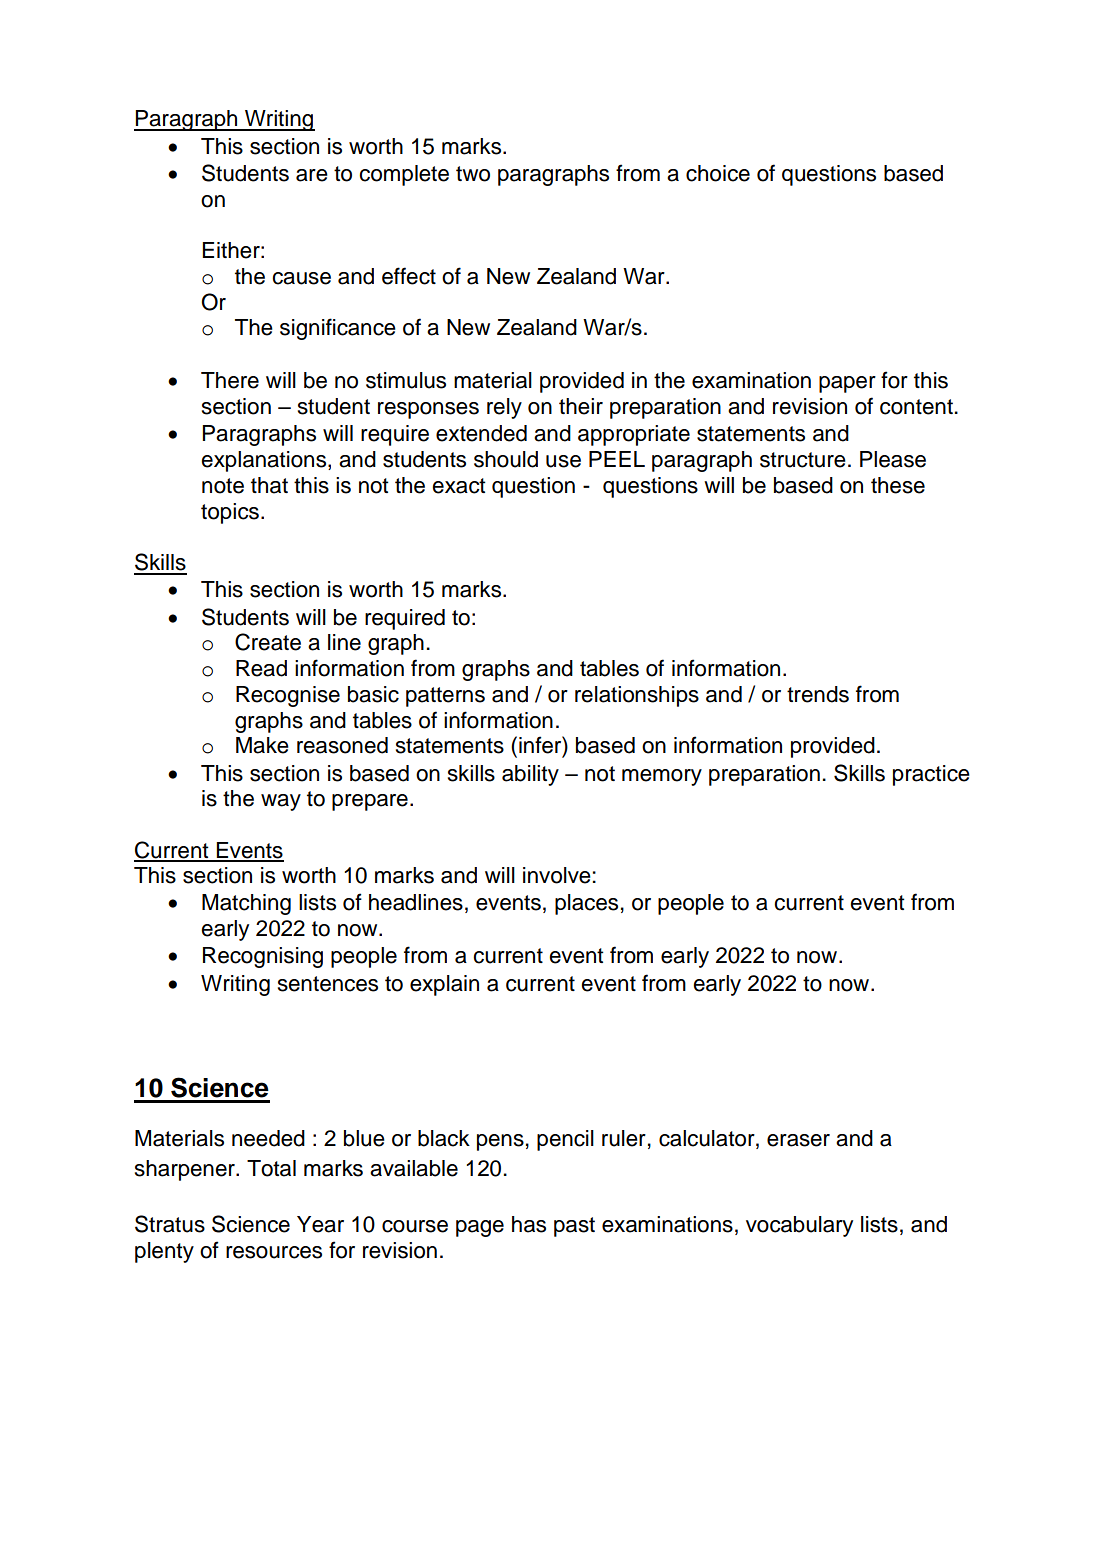  I want to click on resources, so click(274, 1252).
